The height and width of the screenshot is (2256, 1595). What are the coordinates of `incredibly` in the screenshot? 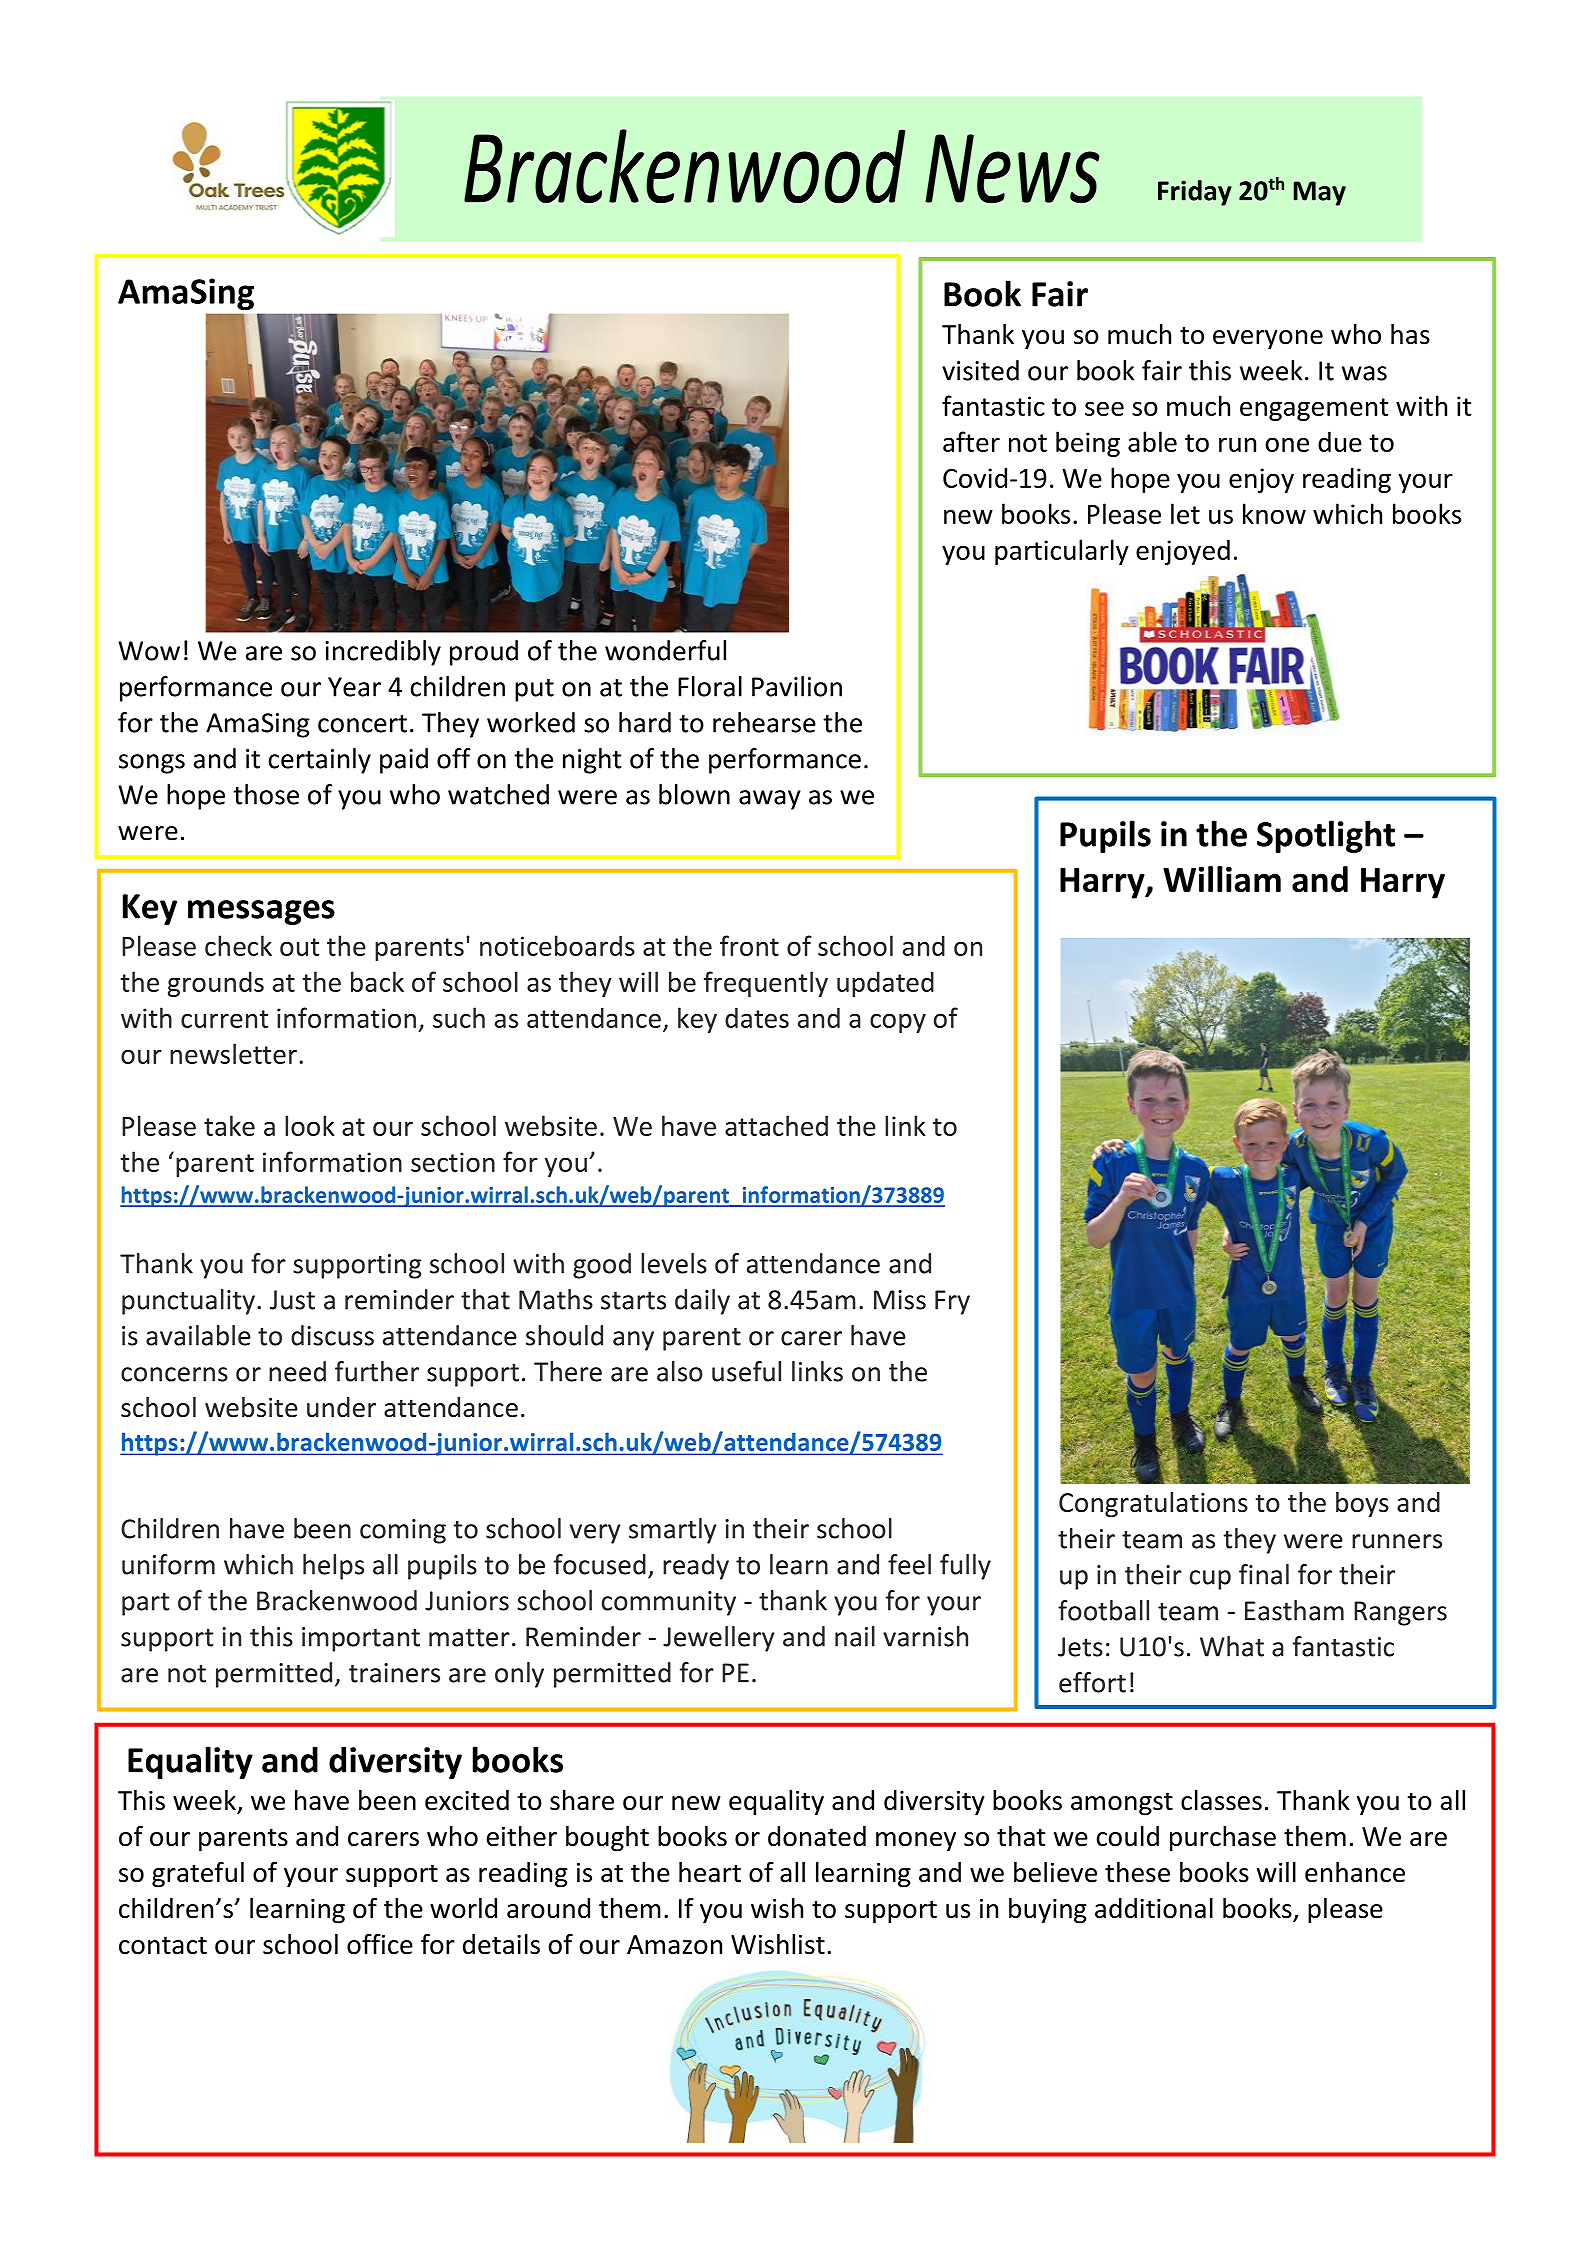 It's located at (383, 653).
